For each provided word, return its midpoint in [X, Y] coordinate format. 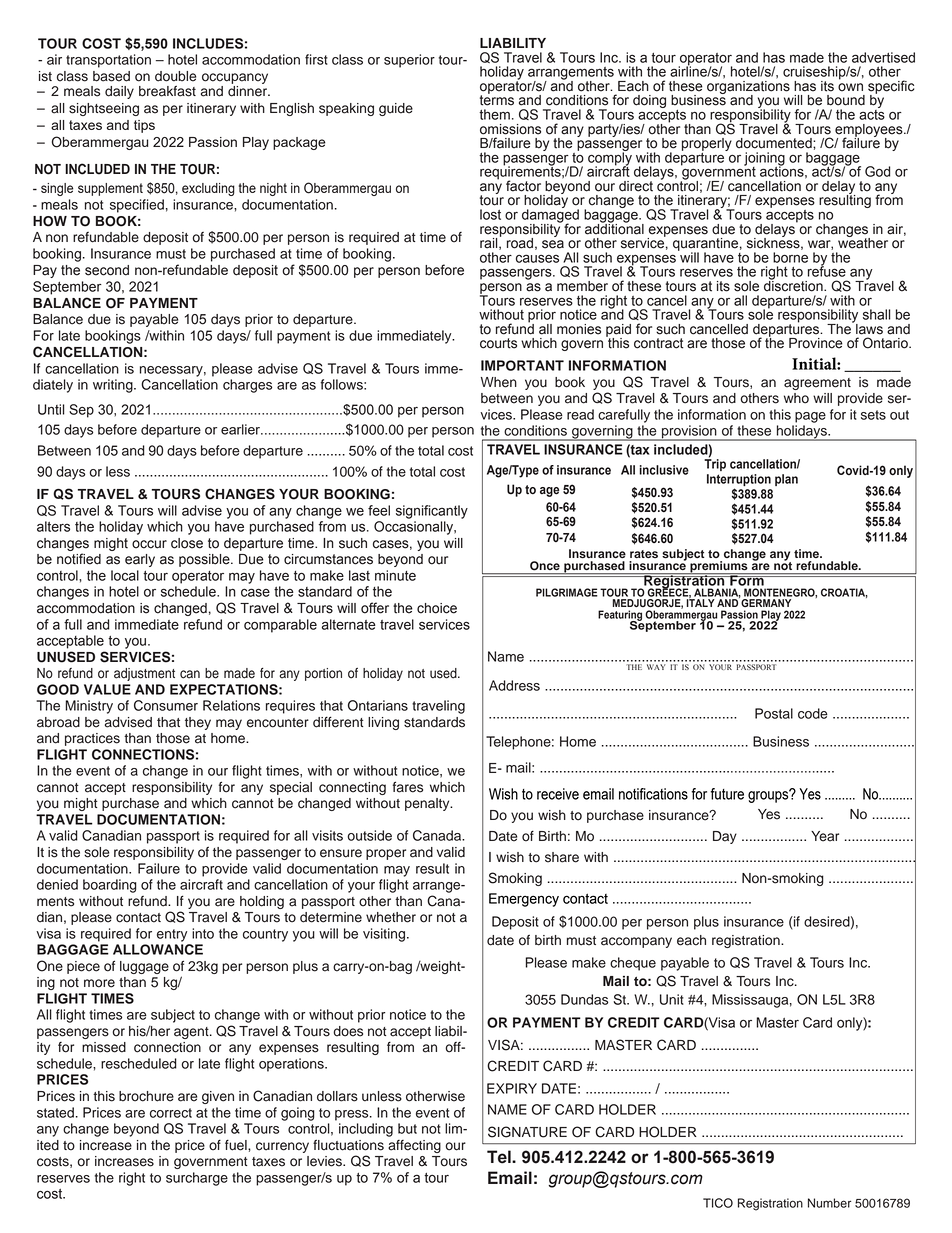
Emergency [524, 900]
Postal [774, 713]
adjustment [144, 674]
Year [825, 836]
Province [816, 343]
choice [437, 608]
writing [114, 386]
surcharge [197, 1179]
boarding [110, 886]
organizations [748, 87]
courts [498, 343]
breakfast [167, 91]
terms [497, 99]
